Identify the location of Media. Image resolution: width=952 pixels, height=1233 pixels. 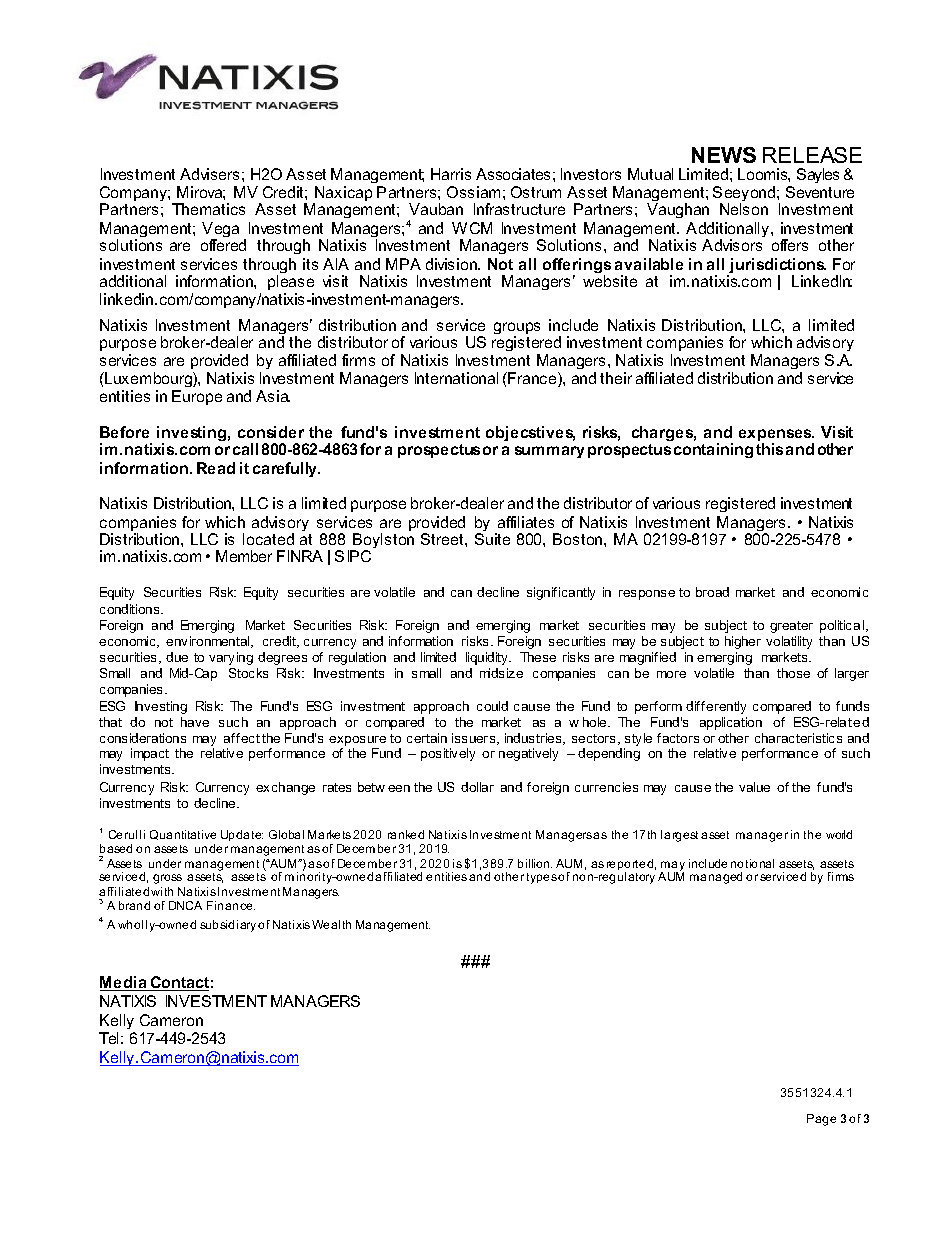
(124, 983).
